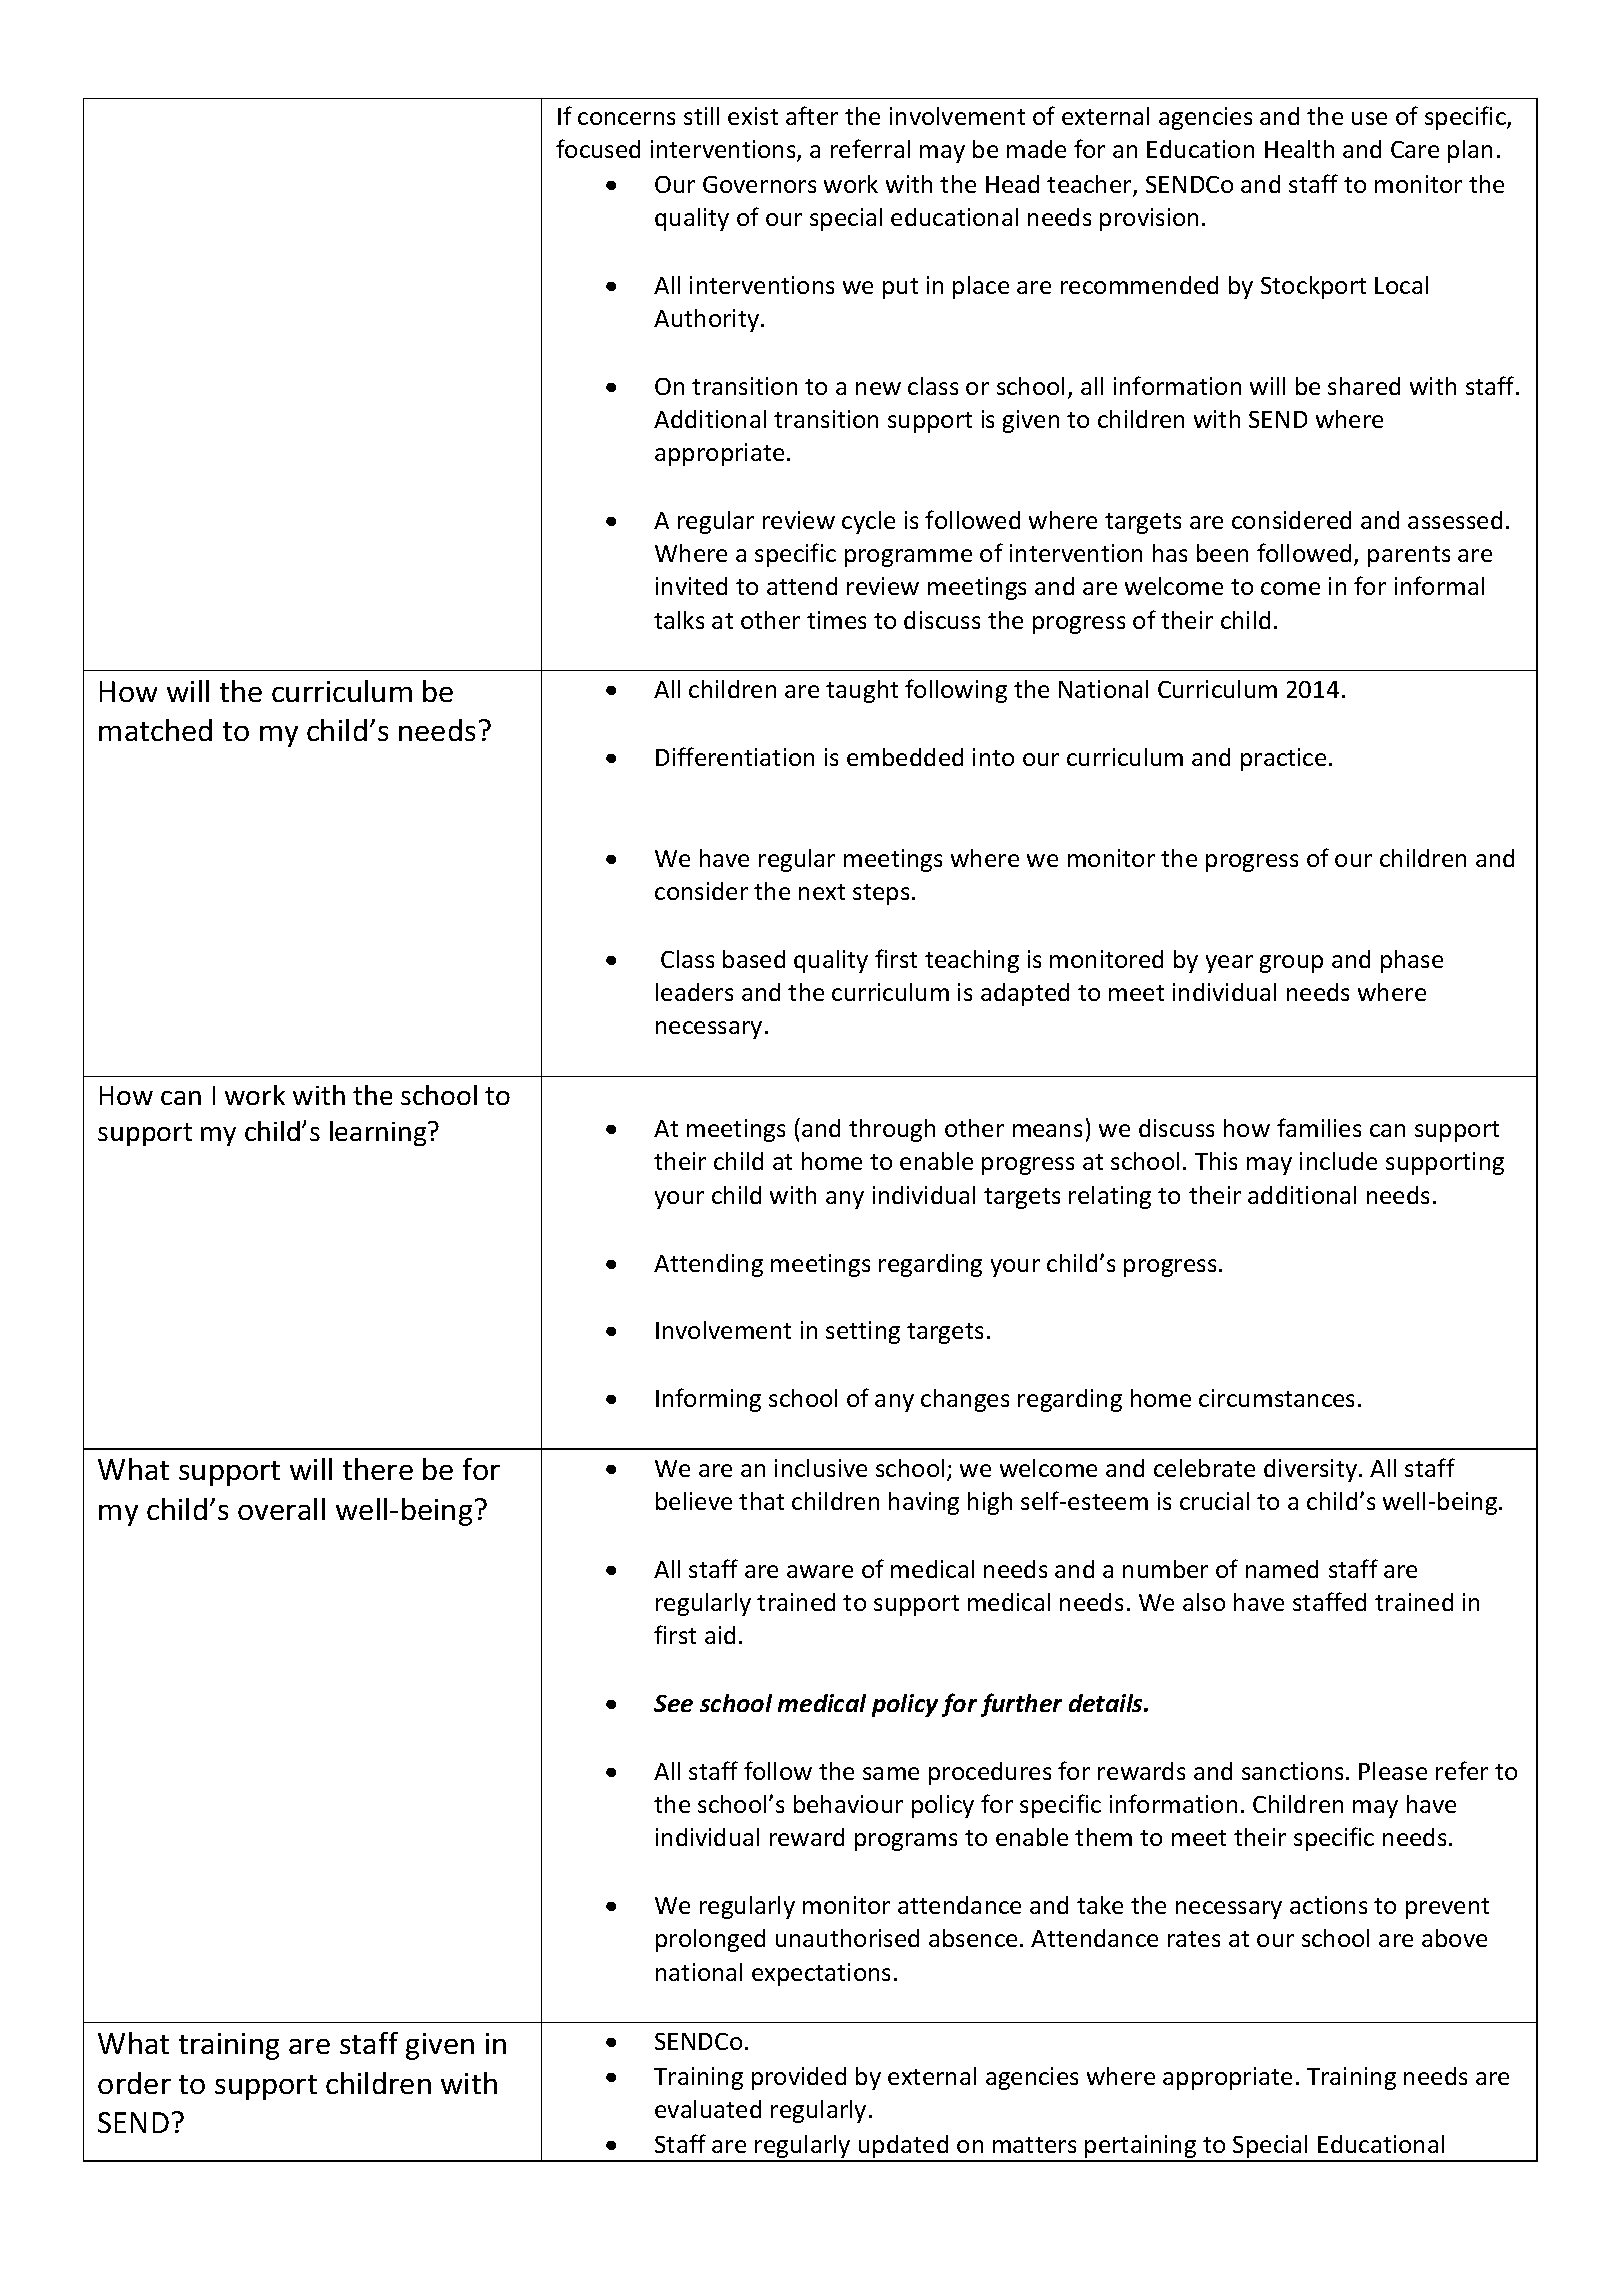 This page has width=1620, height=2291. Describe the element at coordinates (759, 184) in the page. I see `Governors` at that location.
